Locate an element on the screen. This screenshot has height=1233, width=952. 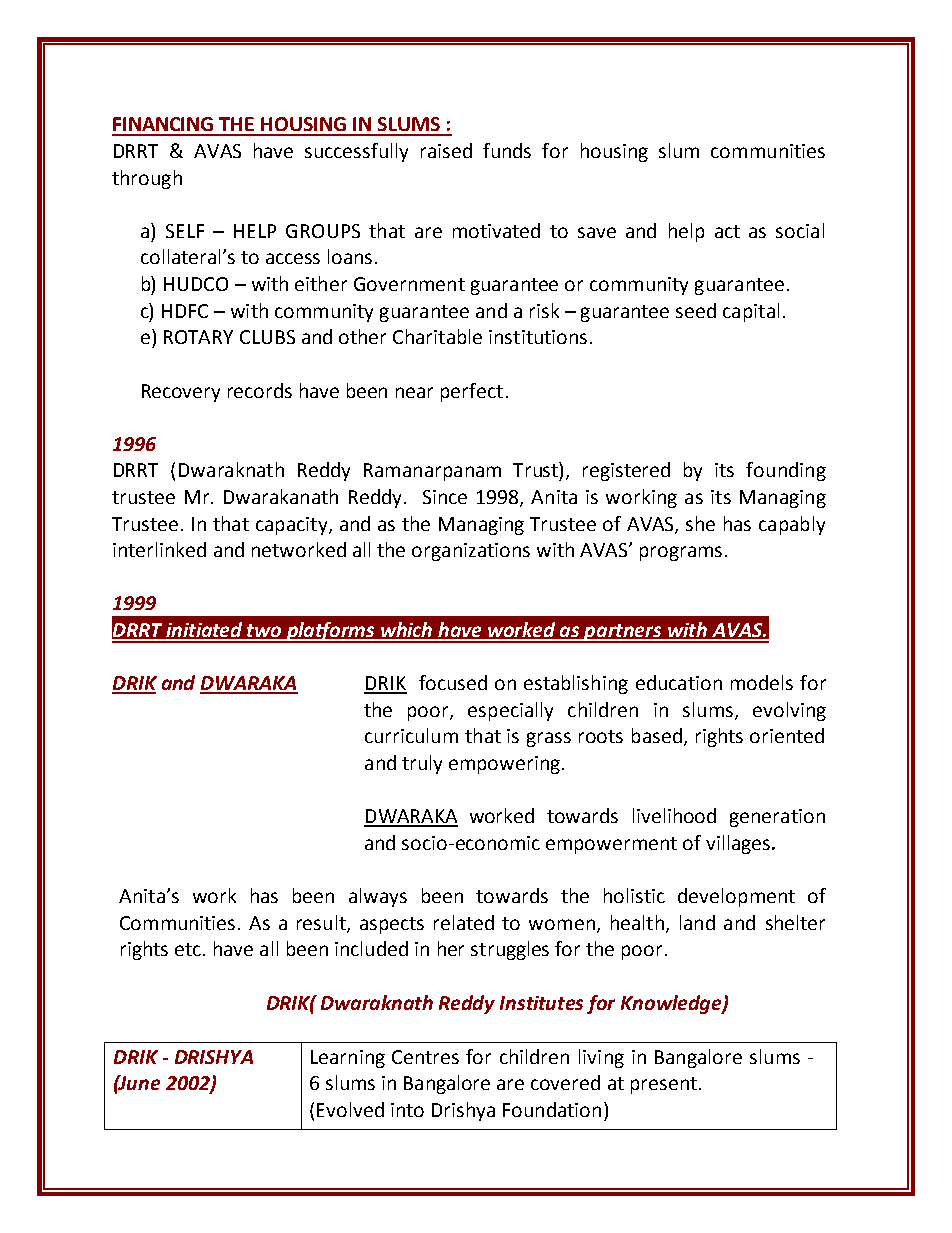
empowering is located at coordinates (504, 765).
